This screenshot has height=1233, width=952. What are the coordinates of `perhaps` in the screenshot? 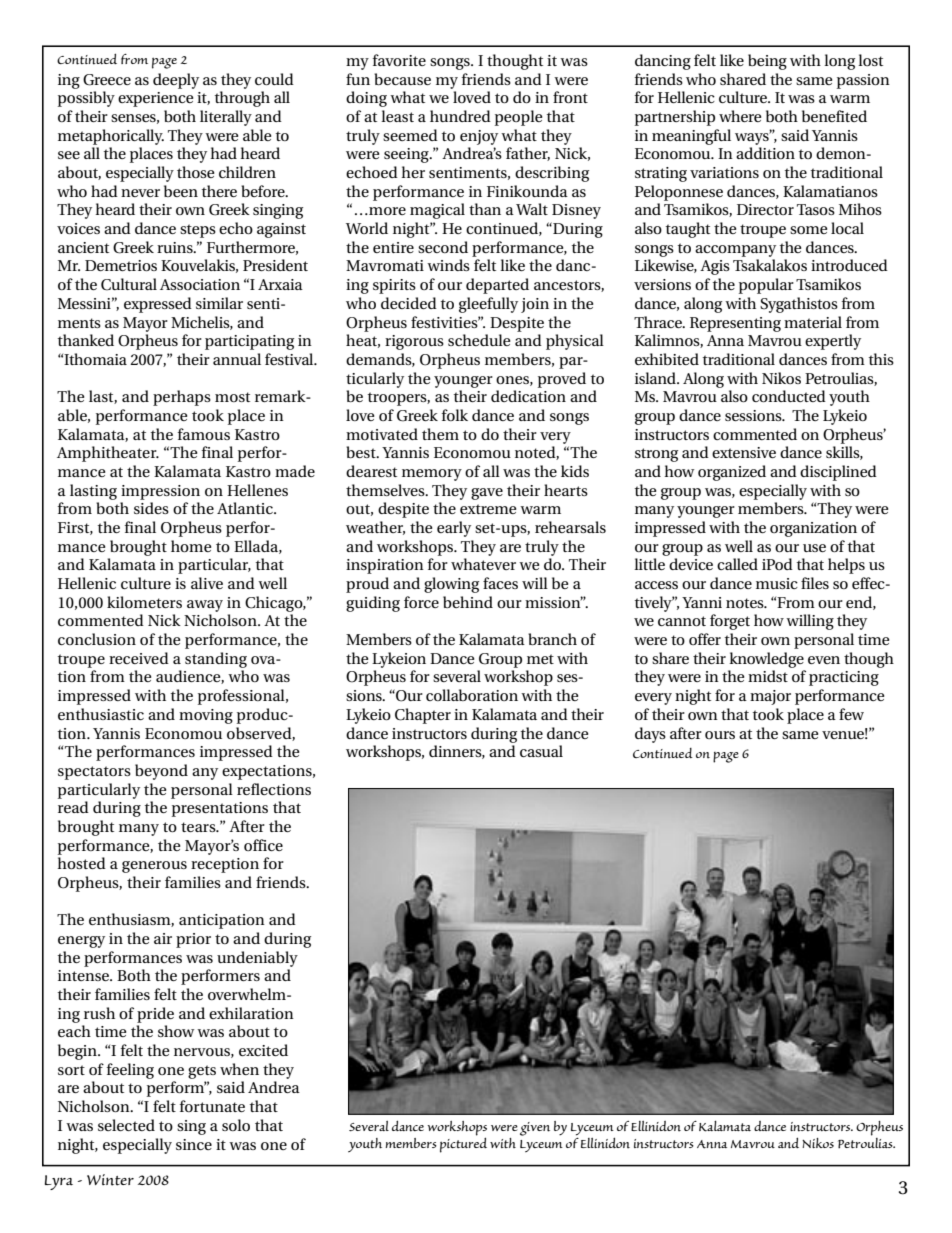 It's located at (182, 398).
